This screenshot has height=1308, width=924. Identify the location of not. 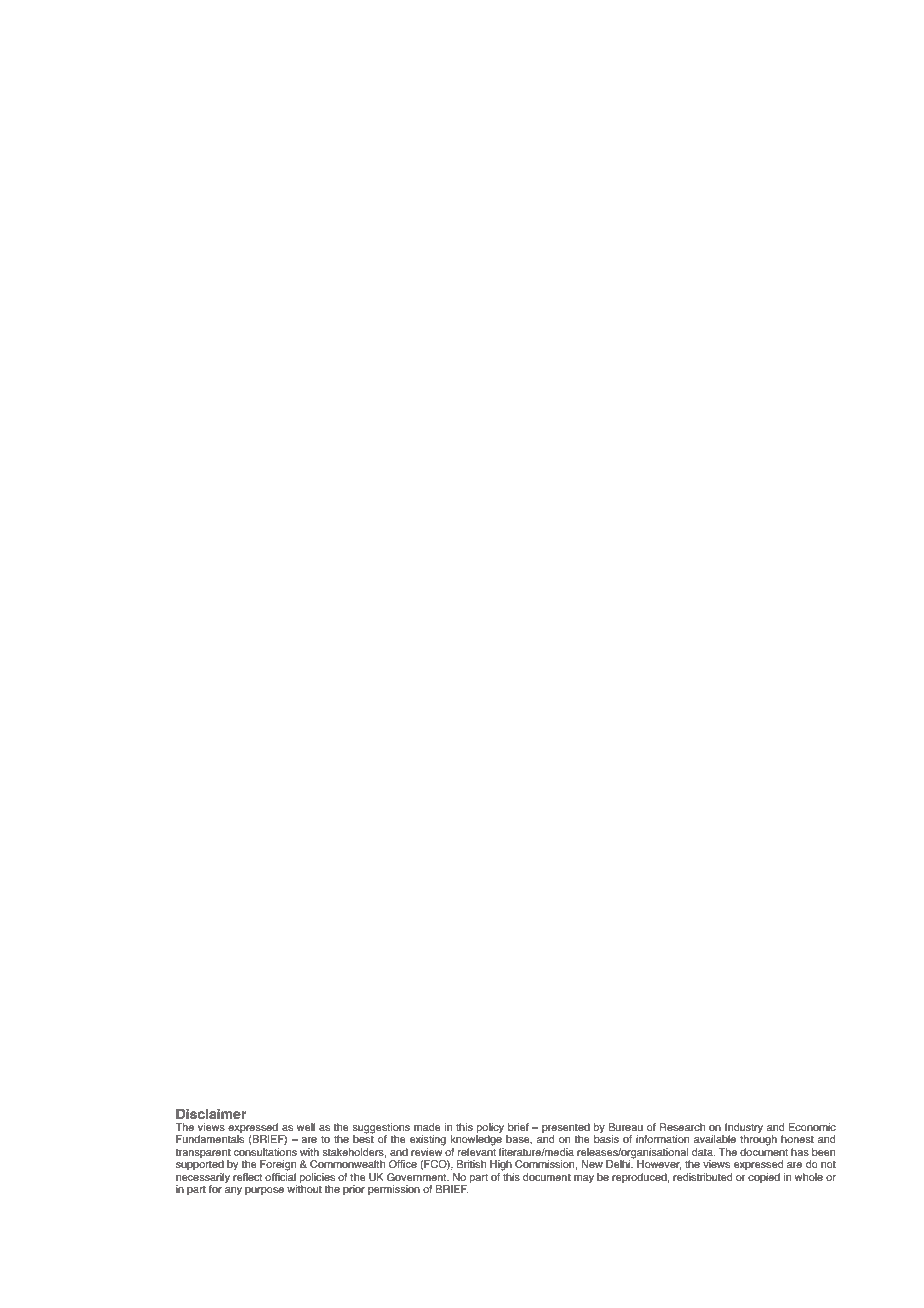
(828, 1164).
